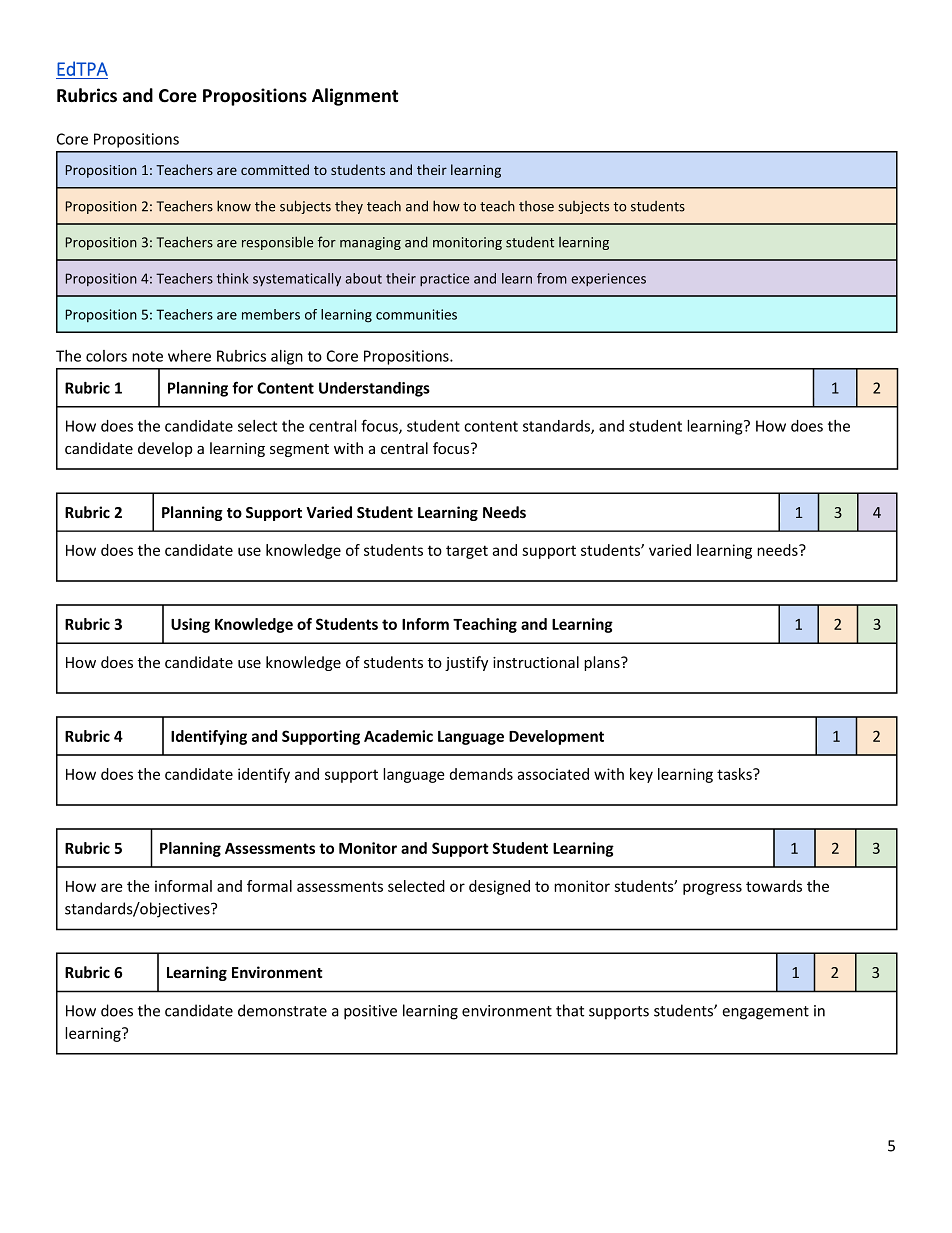 This page has height=1233, width=952. What do you see at coordinates (467, 552) in the page?
I see `target` at bounding box center [467, 552].
